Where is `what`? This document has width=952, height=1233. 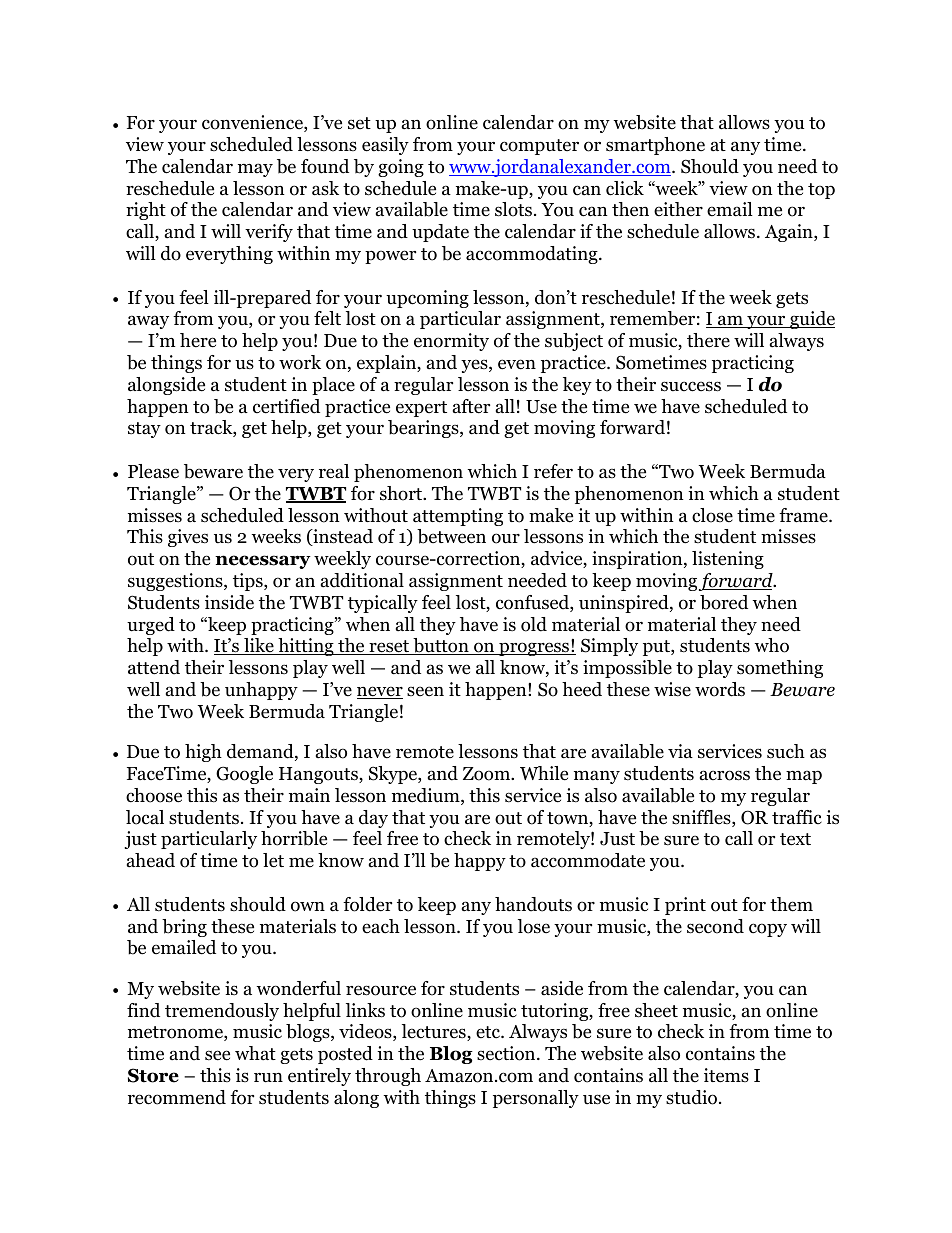 what is located at coordinates (255, 1053).
